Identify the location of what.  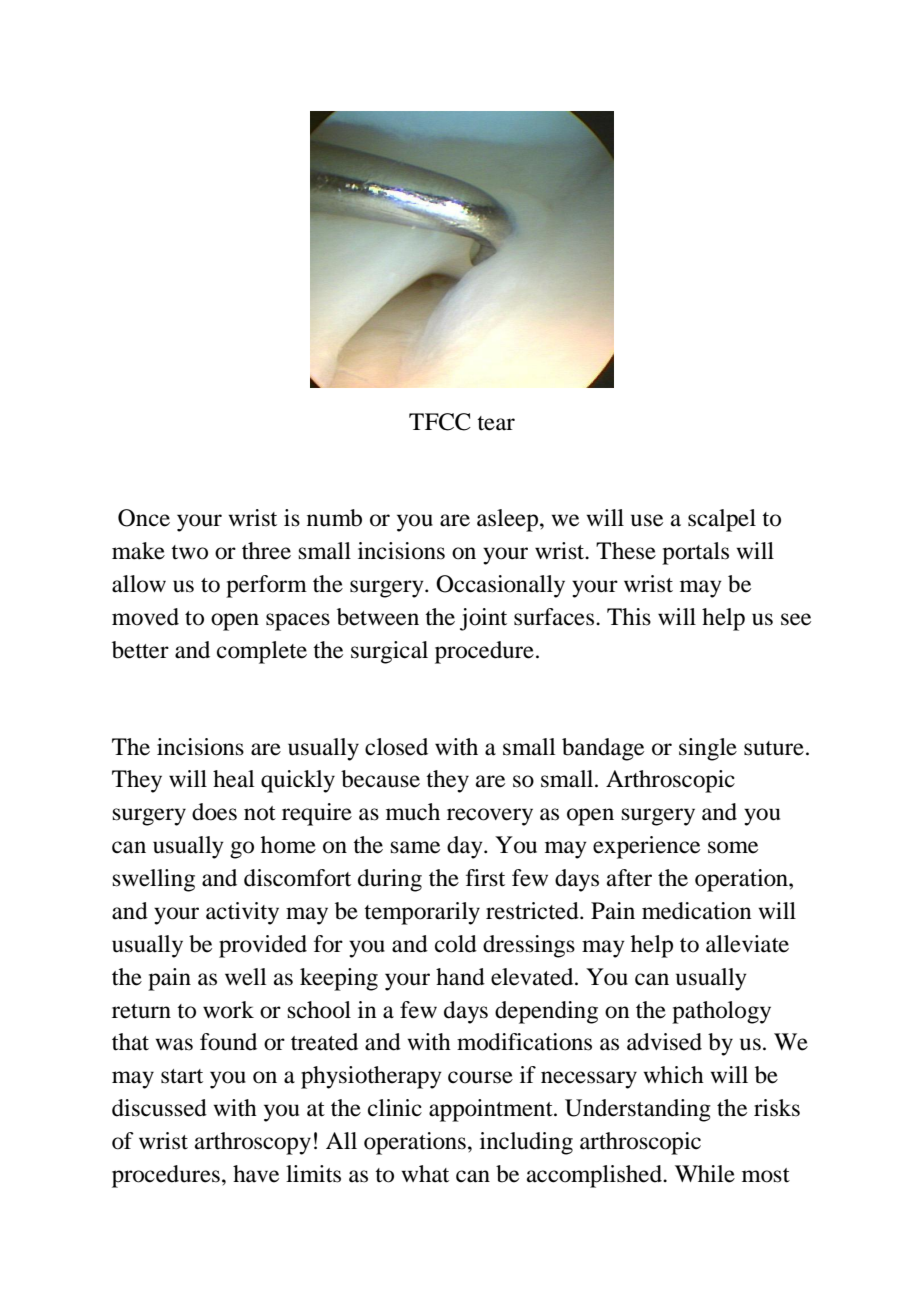
(425, 1174).
